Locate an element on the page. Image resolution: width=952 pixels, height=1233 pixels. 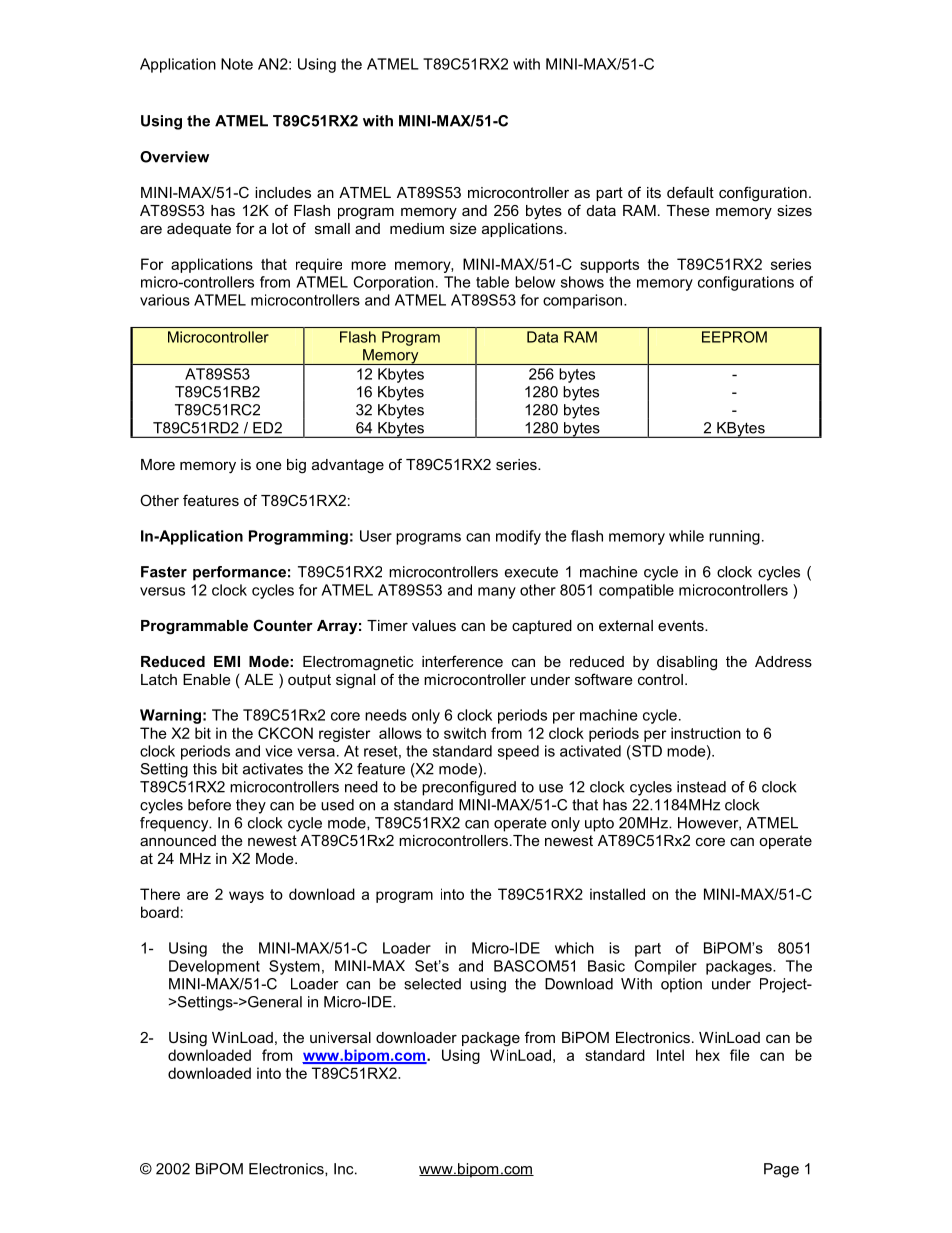
medium is located at coordinates (417, 228).
